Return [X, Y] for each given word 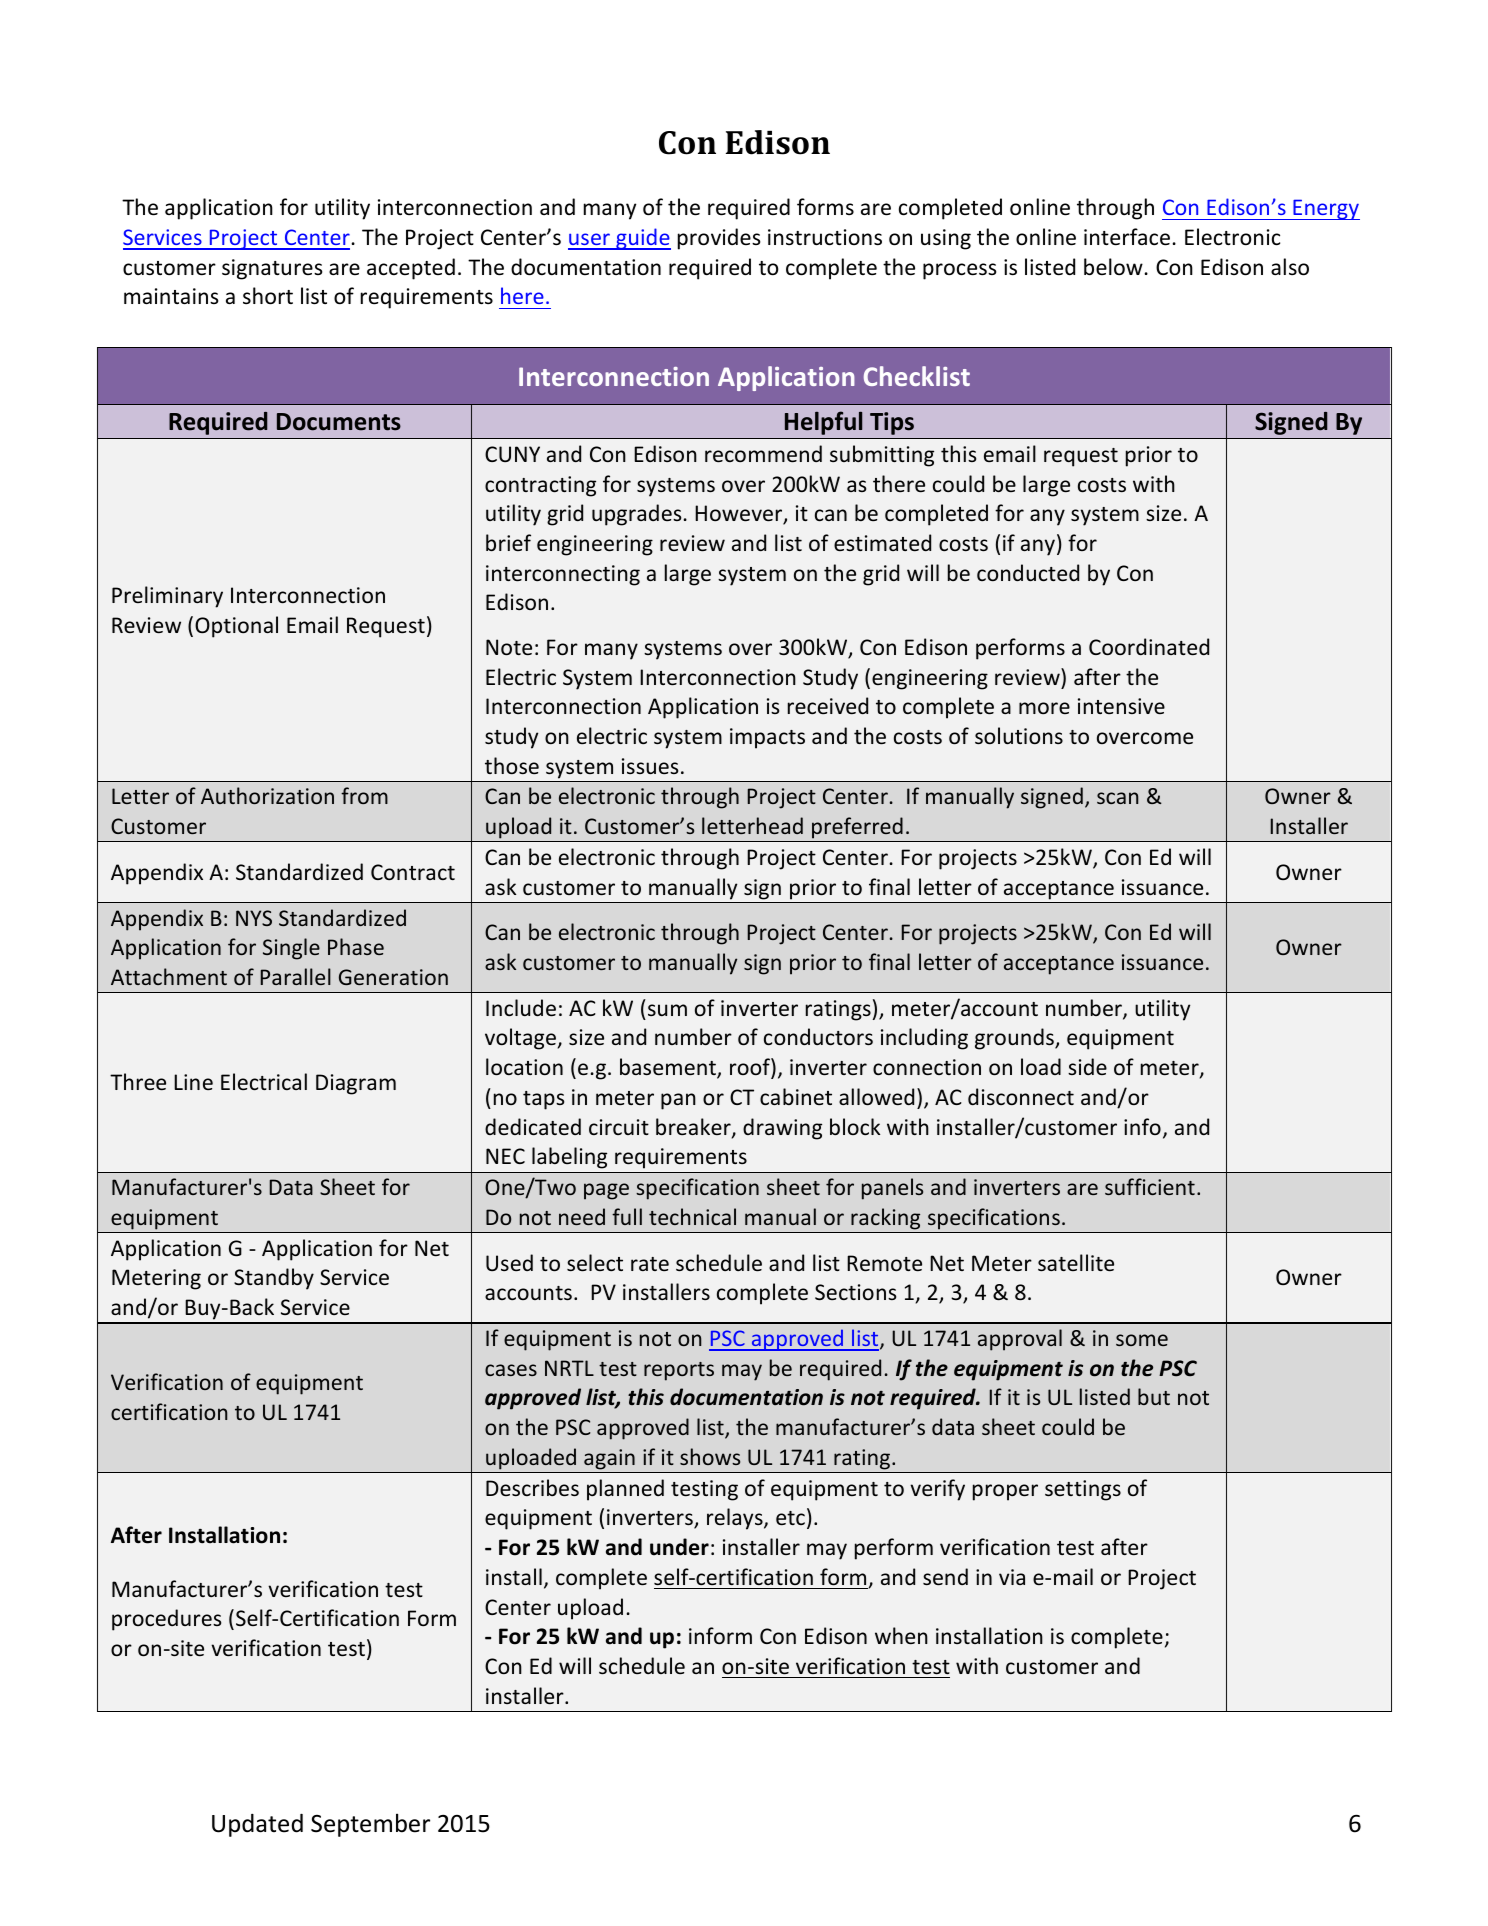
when [901, 1635]
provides [719, 239]
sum [667, 1010]
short [268, 296]
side [1087, 1066]
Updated [257, 1825]
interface [1127, 237]
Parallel [296, 976]
